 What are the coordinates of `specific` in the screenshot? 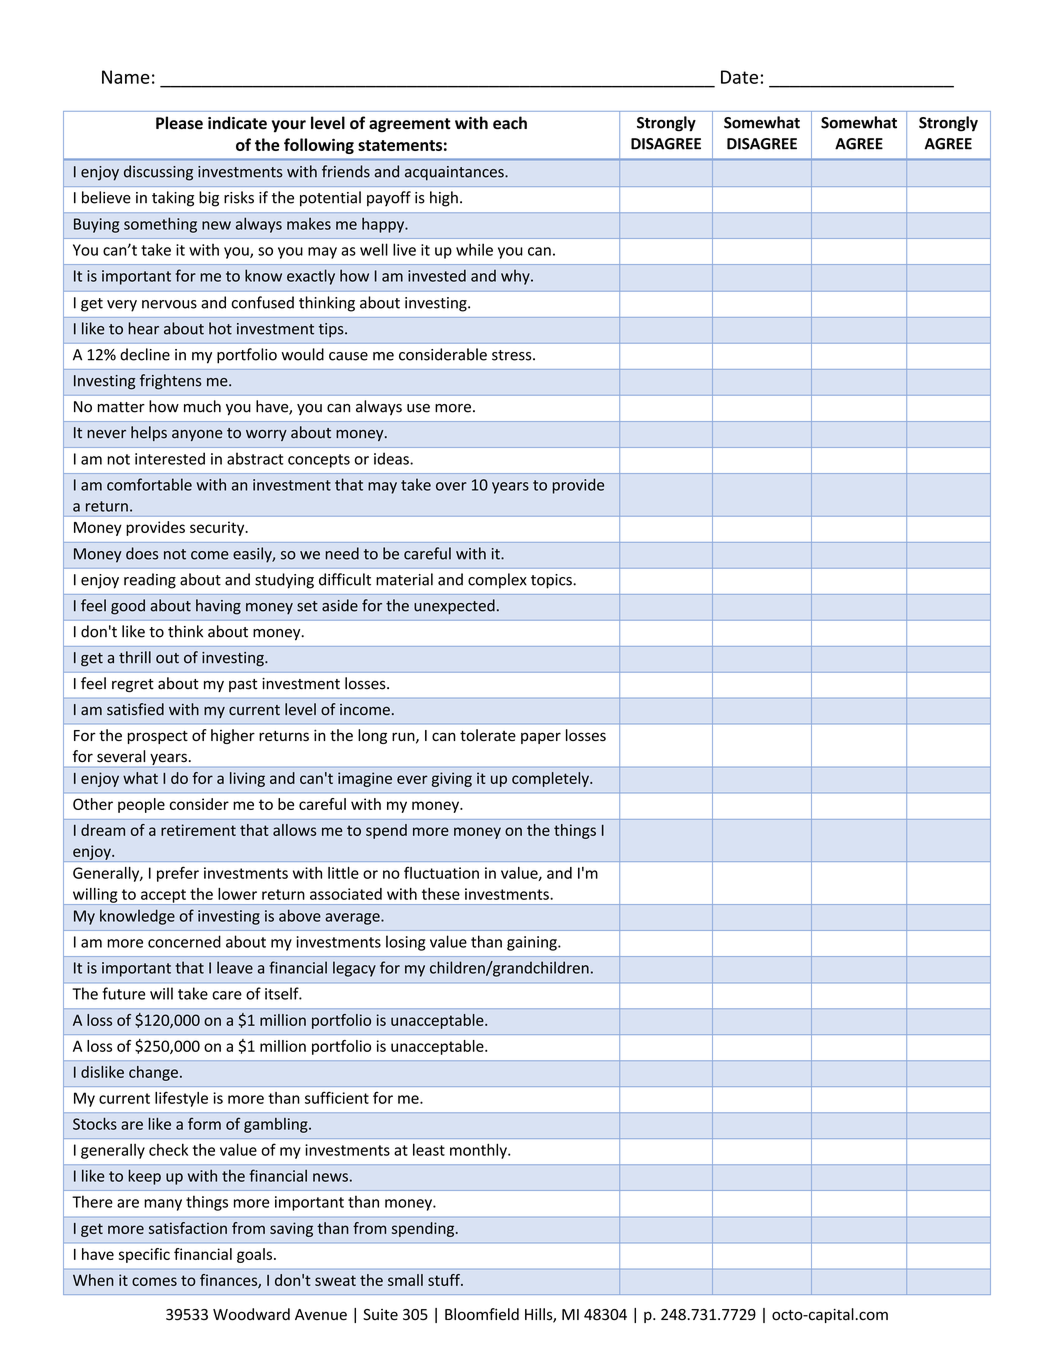 It's located at (144, 1255).
